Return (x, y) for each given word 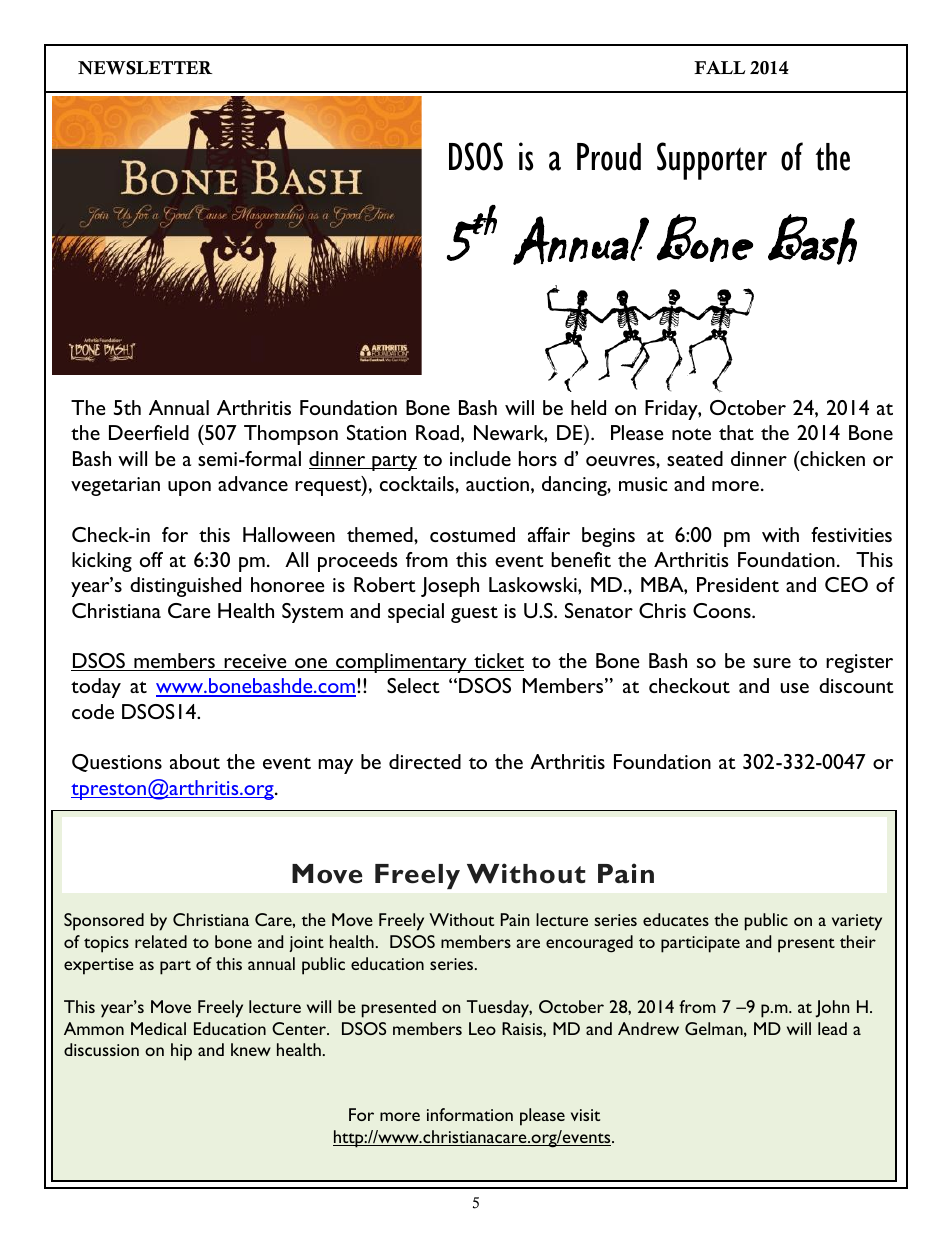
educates (676, 919)
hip (181, 1052)
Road (437, 432)
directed (425, 761)
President (738, 584)
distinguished (185, 587)
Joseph (450, 587)
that (736, 432)
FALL (719, 67)
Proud (609, 157)
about (195, 761)
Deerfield (149, 432)
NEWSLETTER (145, 68)
